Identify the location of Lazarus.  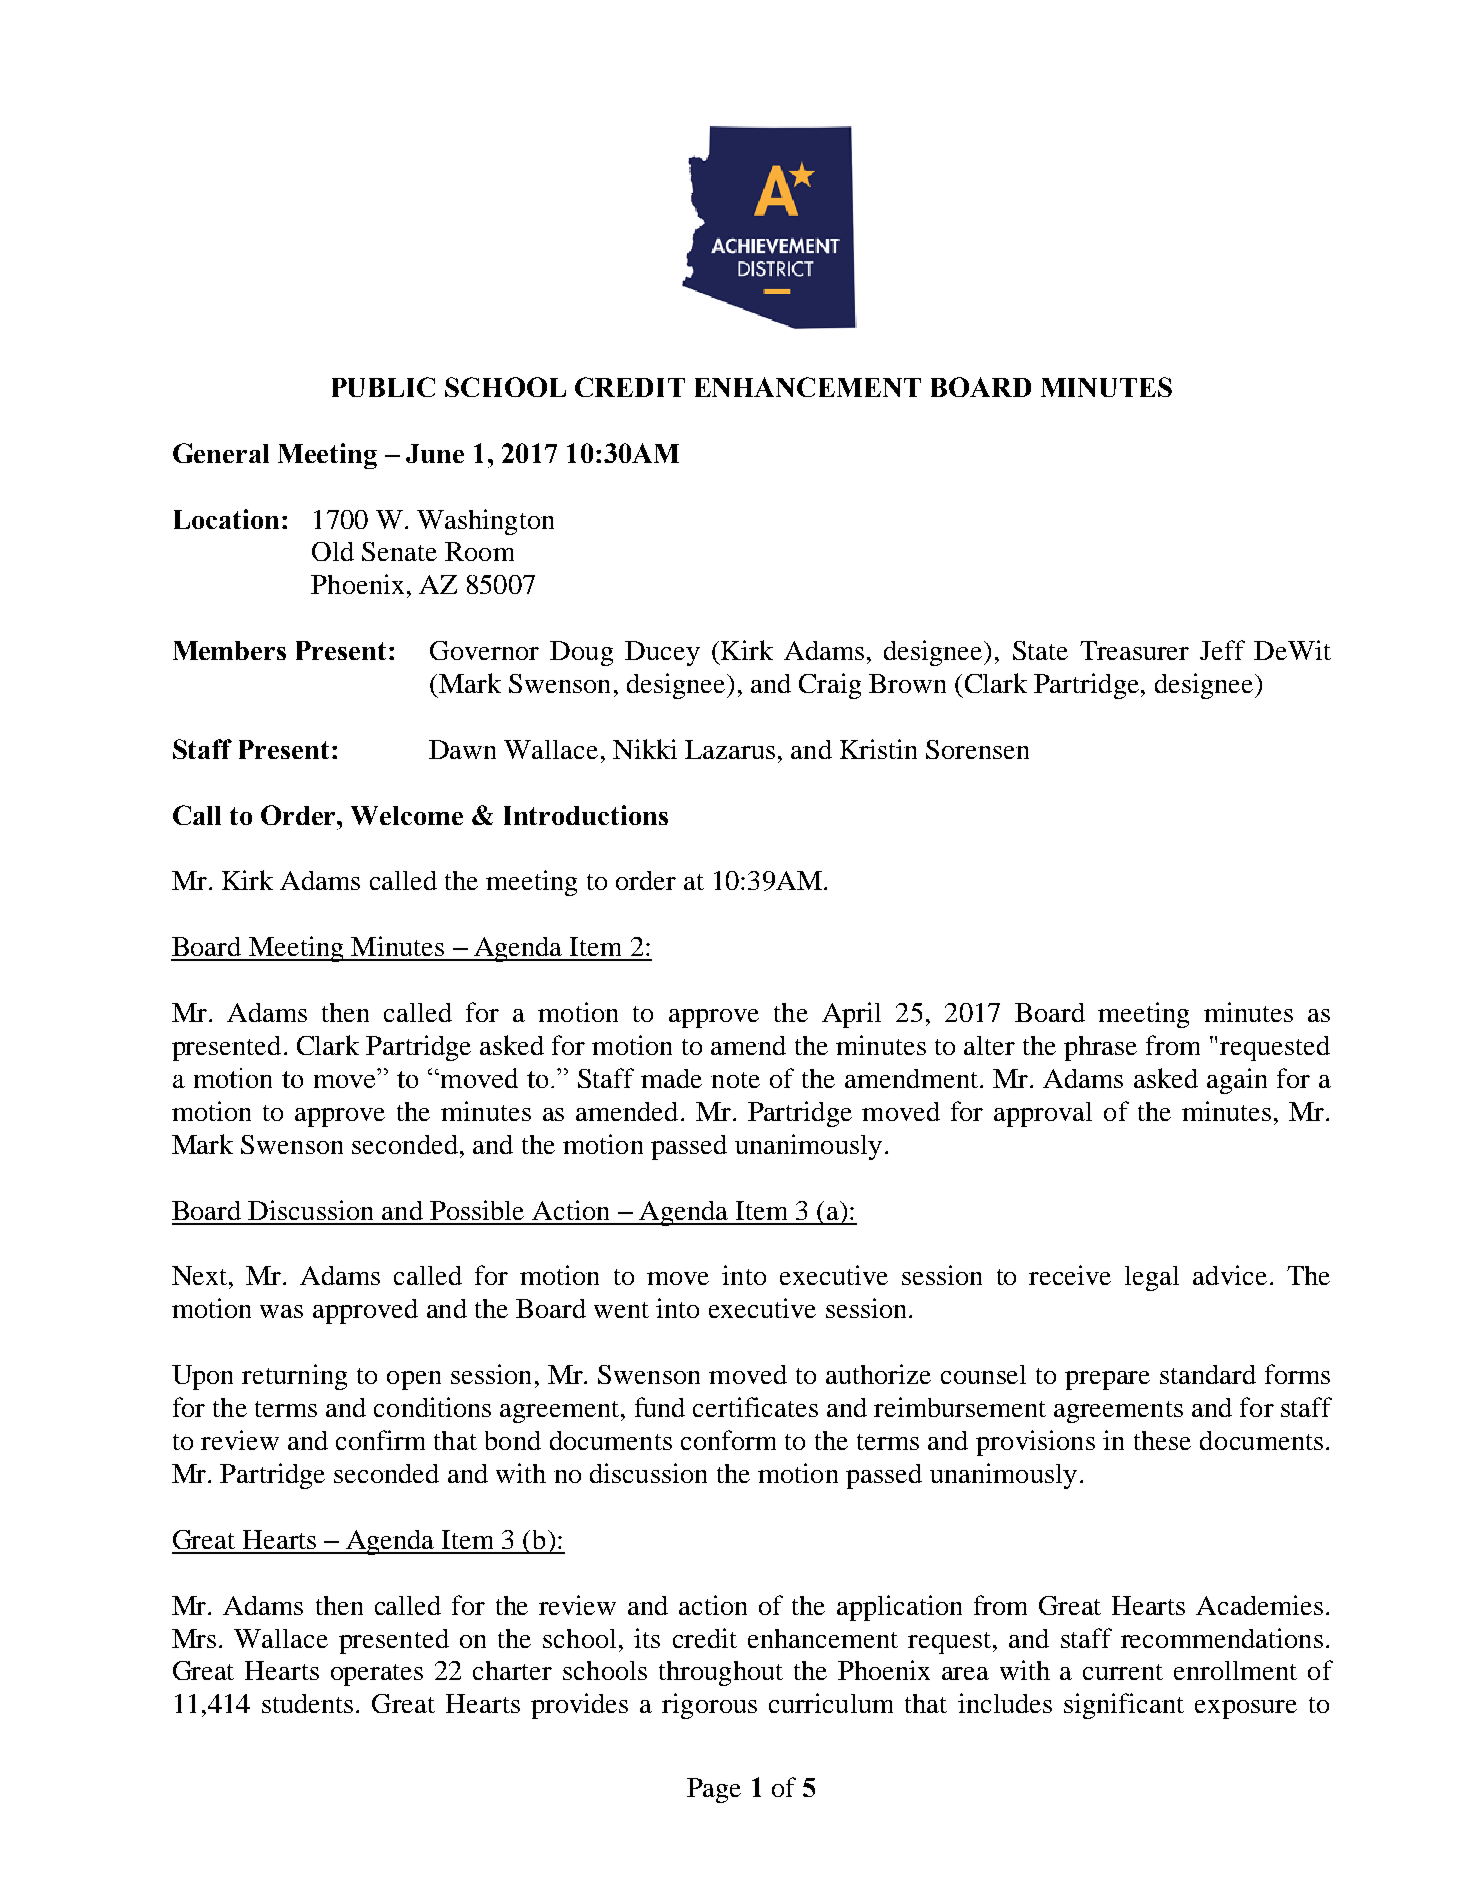
(730, 749).
